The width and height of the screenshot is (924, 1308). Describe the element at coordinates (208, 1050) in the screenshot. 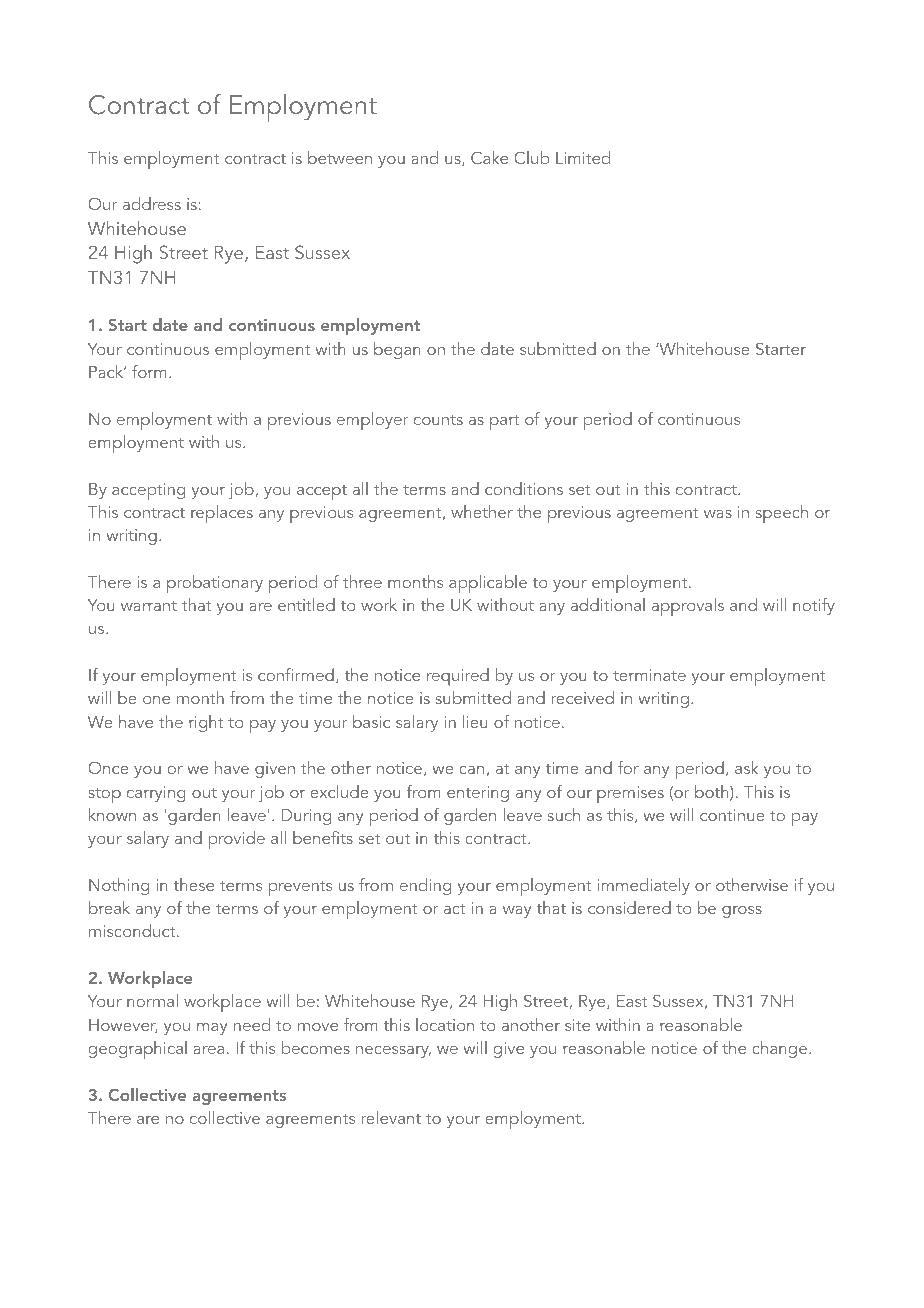

I see `area` at that location.
